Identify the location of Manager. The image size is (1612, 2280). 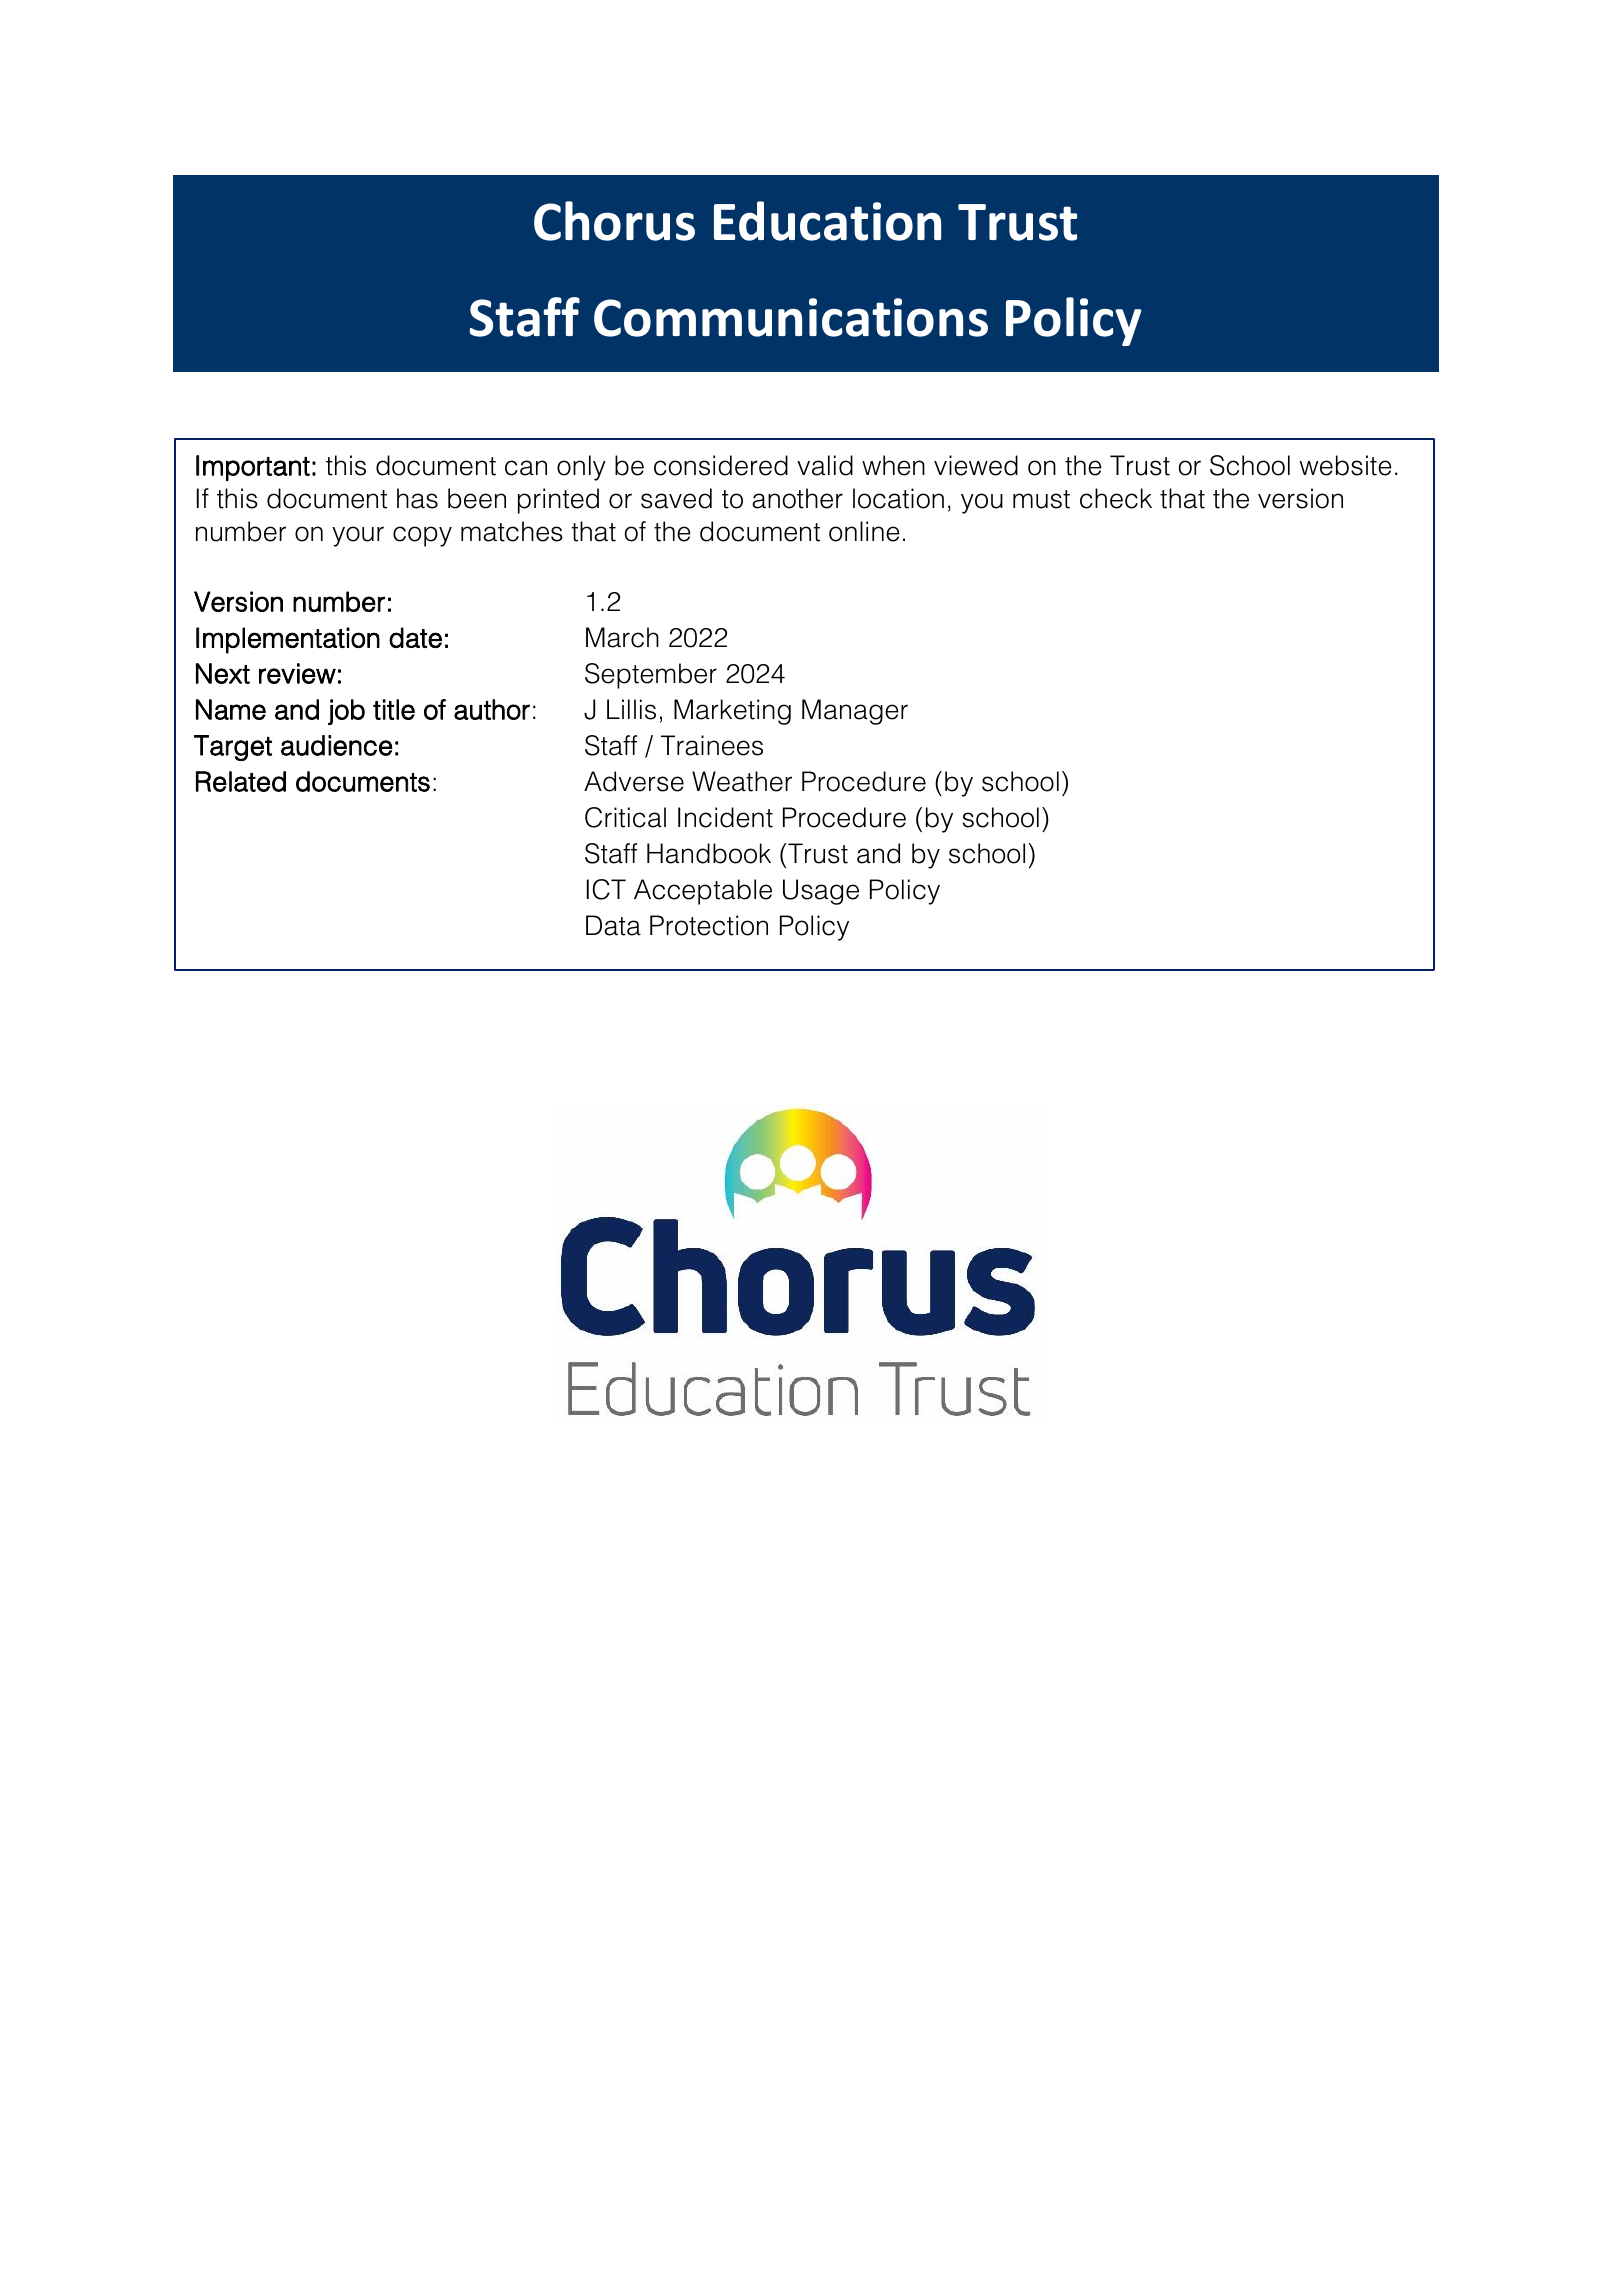
(855, 712).
